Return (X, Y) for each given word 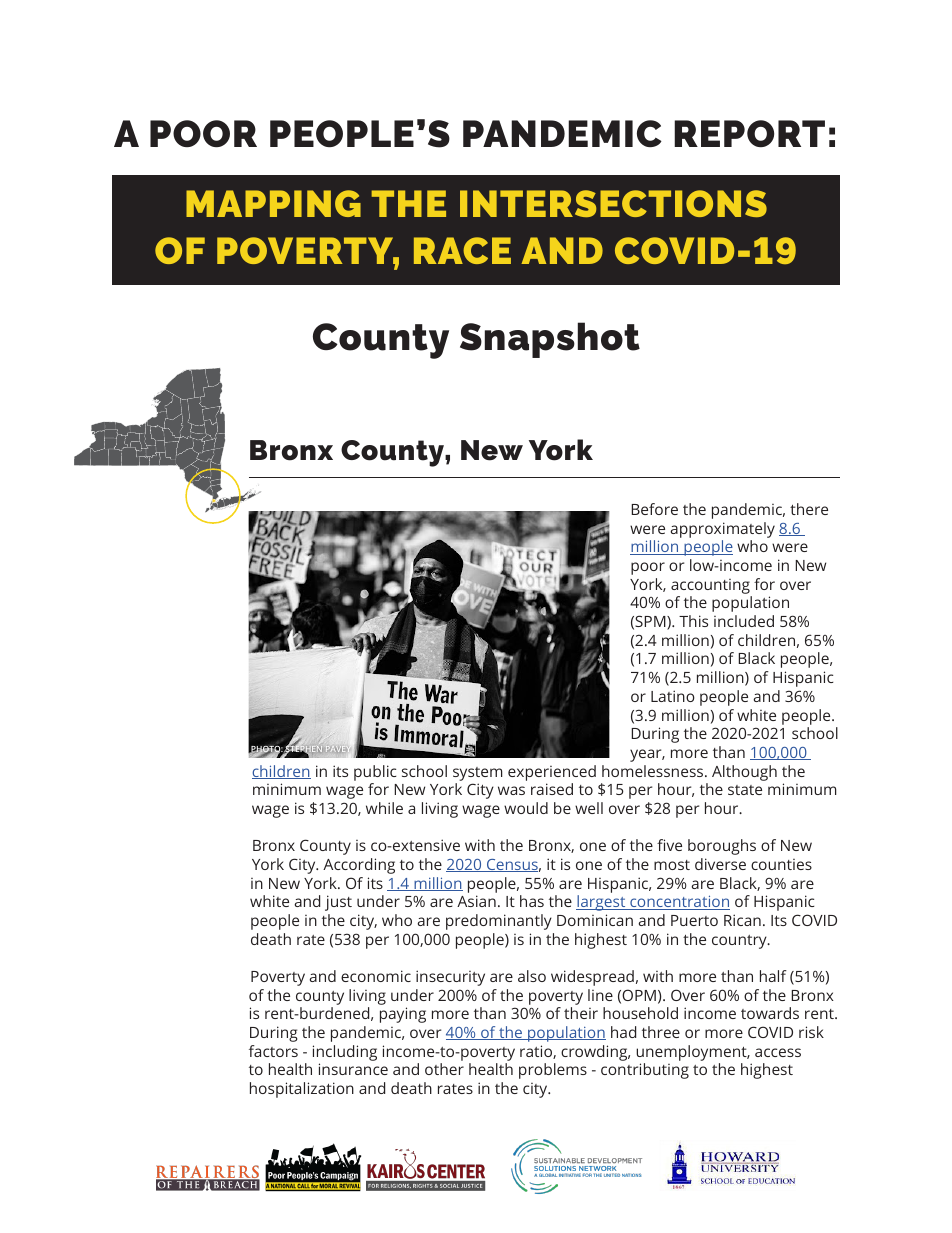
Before (654, 509)
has (532, 901)
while (384, 808)
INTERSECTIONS (613, 203)
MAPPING (273, 203)
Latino (673, 696)
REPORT (749, 133)
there (809, 509)
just (338, 903)
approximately (722, 530)
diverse (720, 864)
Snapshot (550, 340)
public (375, 773)
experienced (552, 773)
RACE (462, 250)
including (345, 1053)
